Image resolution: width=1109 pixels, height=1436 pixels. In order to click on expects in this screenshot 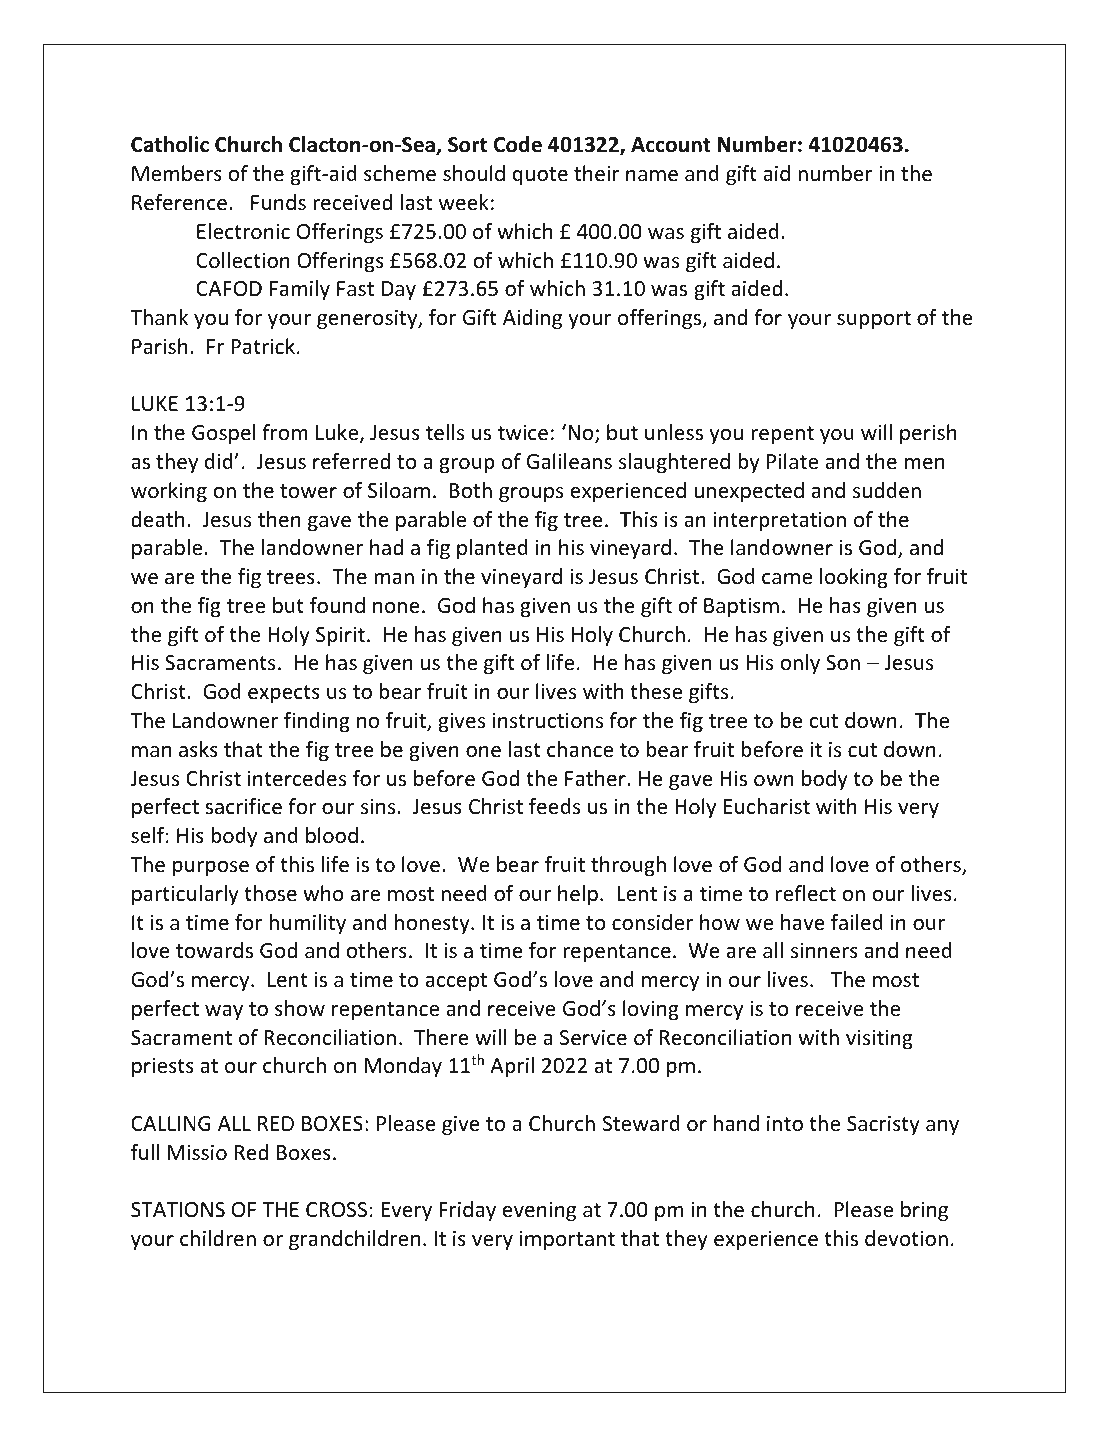, I will do `click(284, 694)`.
